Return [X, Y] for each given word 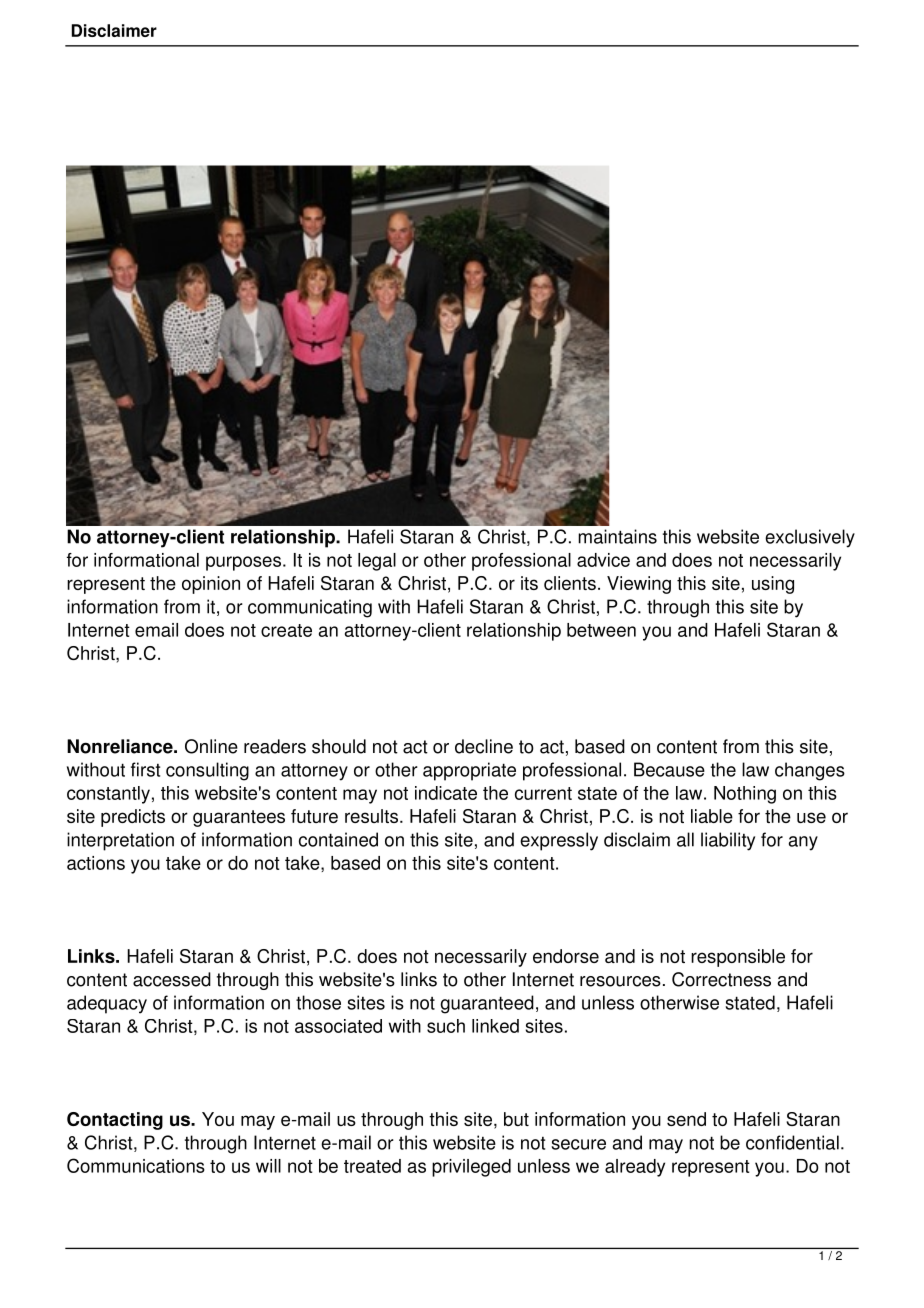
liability [728, 841]
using [773, 585]
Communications [136, 1165]
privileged [471, 1168]
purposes [243, 563]
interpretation [120, 841]
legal [377, 562]
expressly [559, 841]
